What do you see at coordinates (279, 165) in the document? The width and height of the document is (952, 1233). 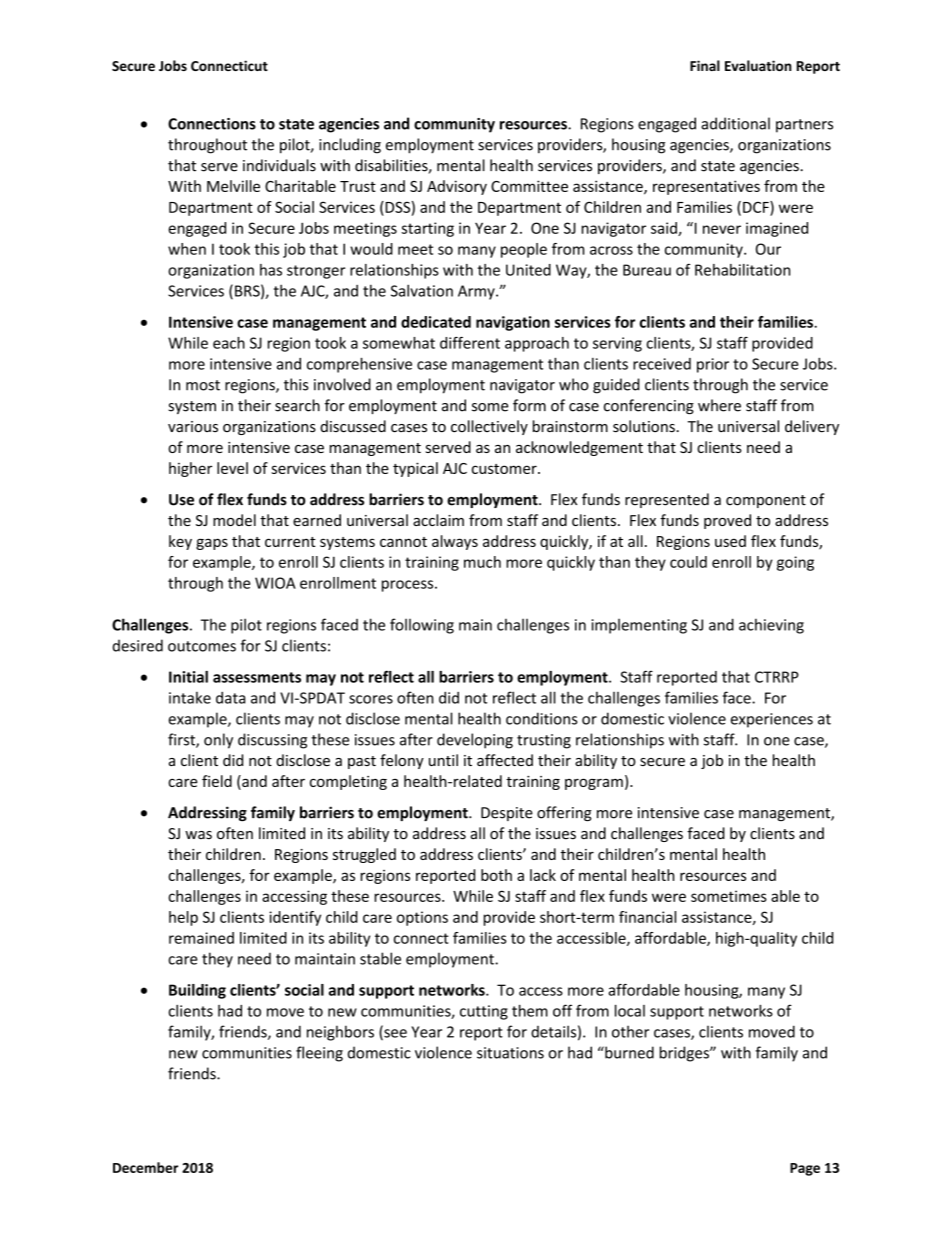 I see `individuals` at bounding box center [279, 165].
